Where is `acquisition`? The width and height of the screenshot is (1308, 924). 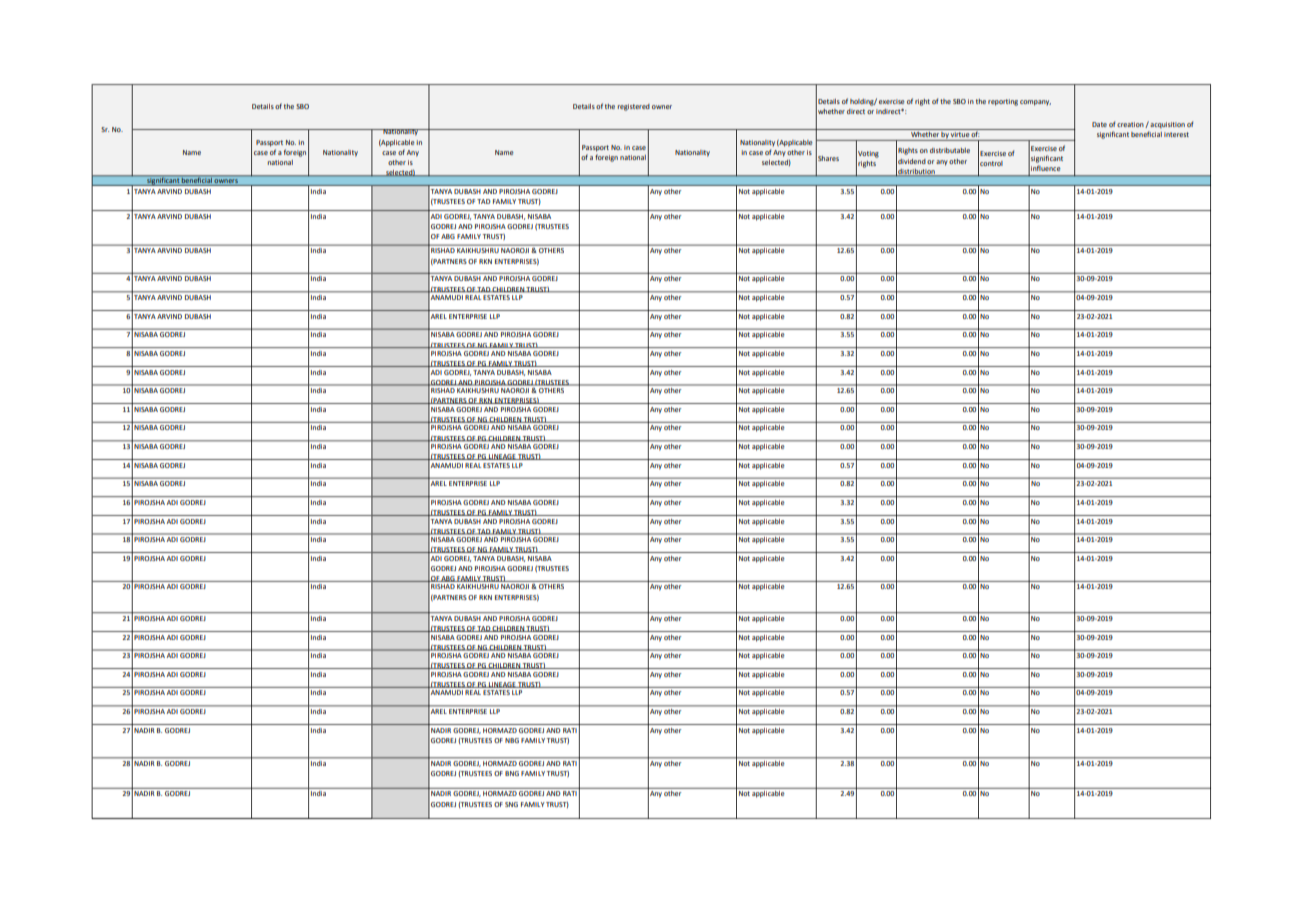 acquisition is located at coordinates (1167, 125).
